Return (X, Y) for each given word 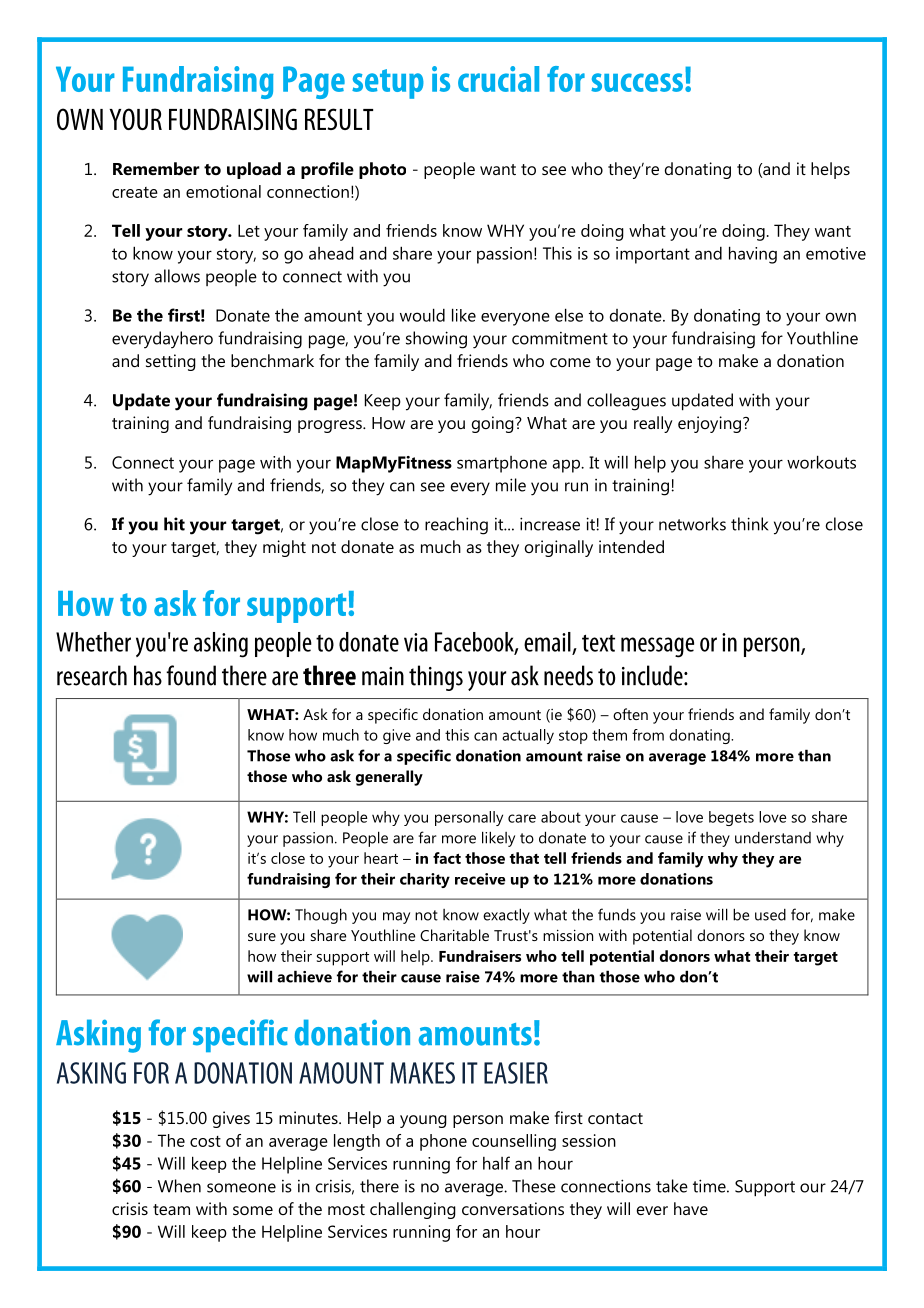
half (496, 1163)
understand (773, 838)
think (749, 524)
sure (262, 937)
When (179, 1186)
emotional (223, 191)
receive (480, 879)
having (753, 255)
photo (382, 170)
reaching (456, 526)
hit (174, 524)
